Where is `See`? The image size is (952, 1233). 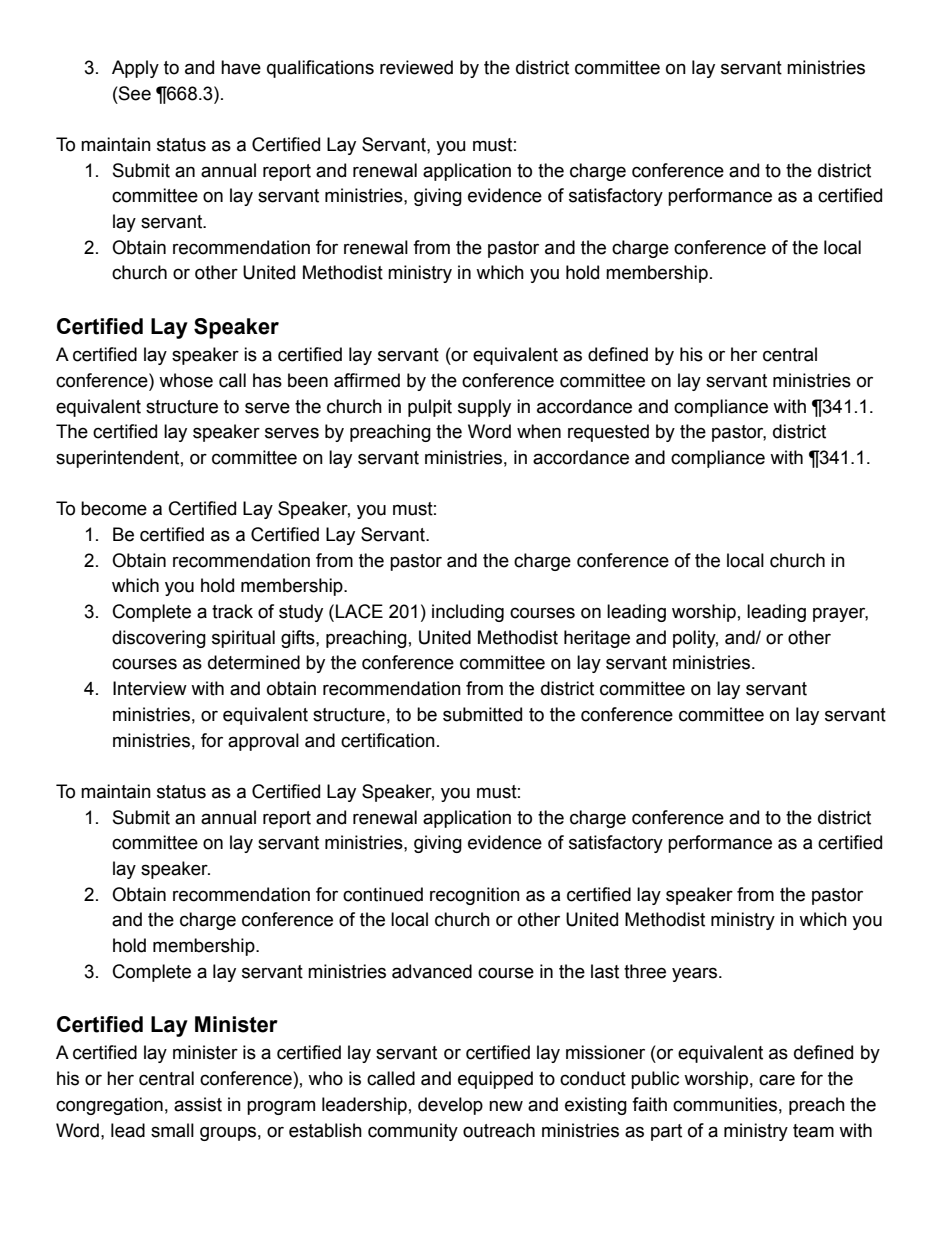 See is located at coordinates (134, 93).
